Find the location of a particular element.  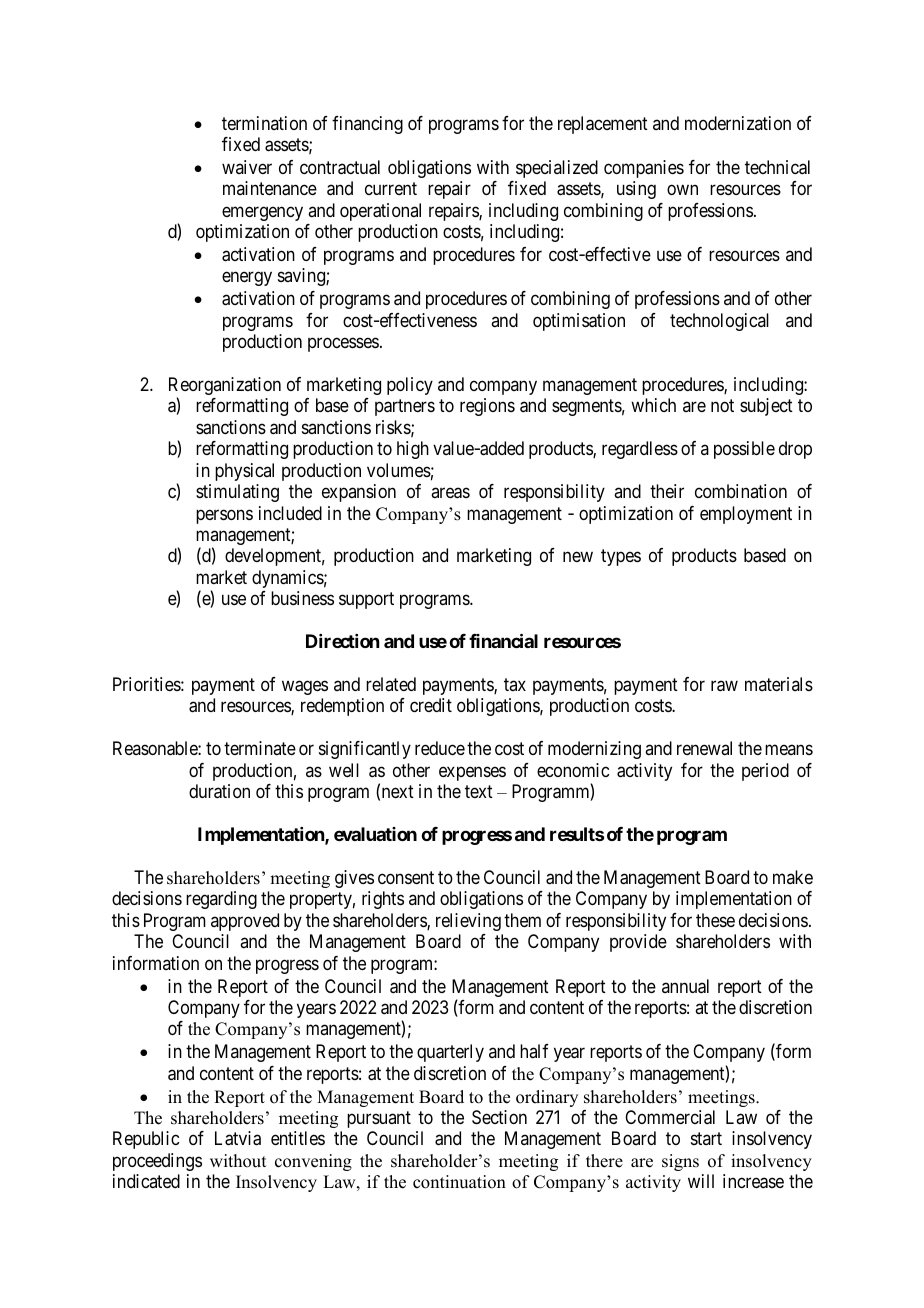

start is located at coordinates (706, 1139).
